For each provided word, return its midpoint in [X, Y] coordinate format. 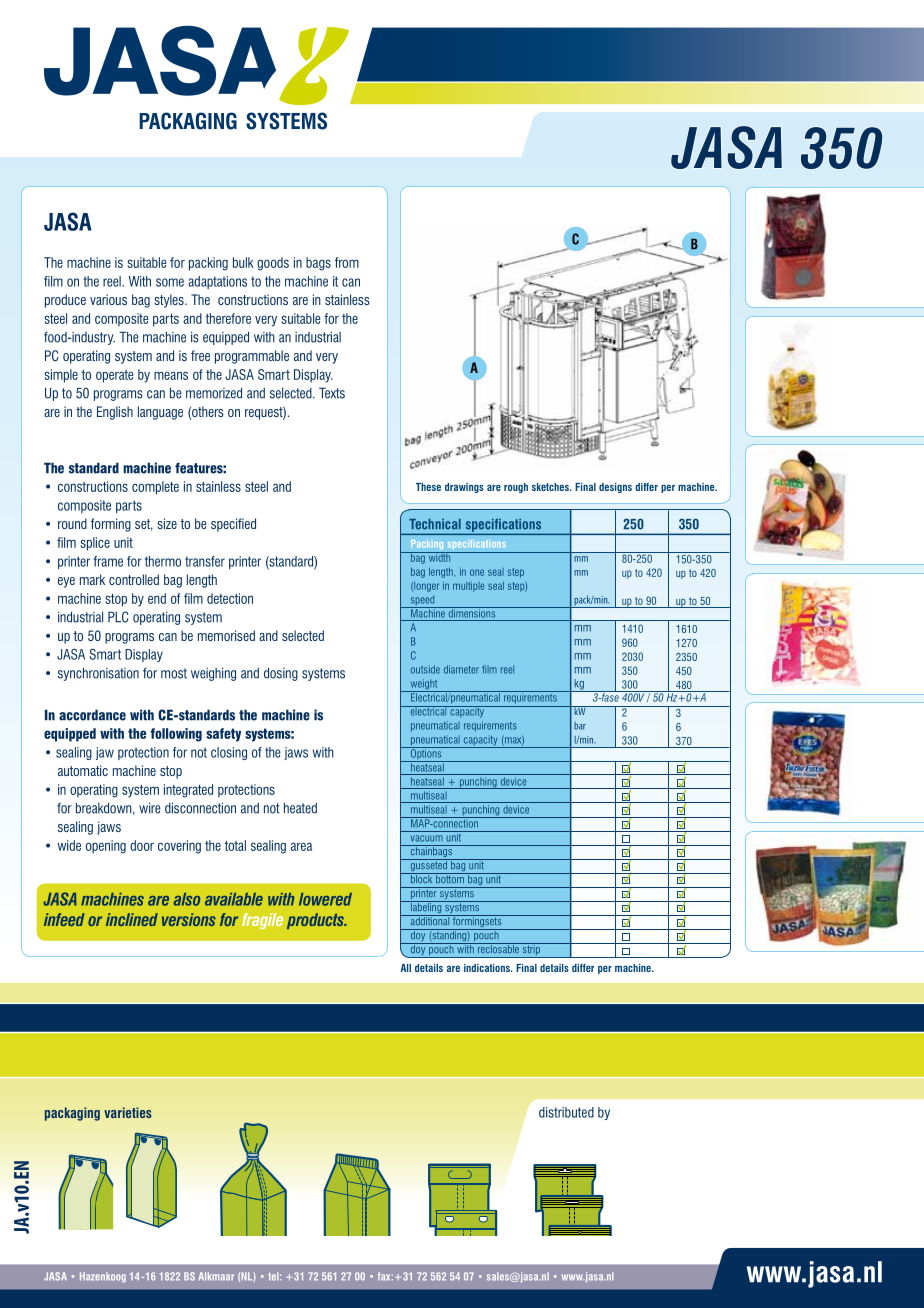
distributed [566, 1112]
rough [516, 488]
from [347, 262]
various [108, 299]
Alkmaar [216, 1276]
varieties [127, 1112]
